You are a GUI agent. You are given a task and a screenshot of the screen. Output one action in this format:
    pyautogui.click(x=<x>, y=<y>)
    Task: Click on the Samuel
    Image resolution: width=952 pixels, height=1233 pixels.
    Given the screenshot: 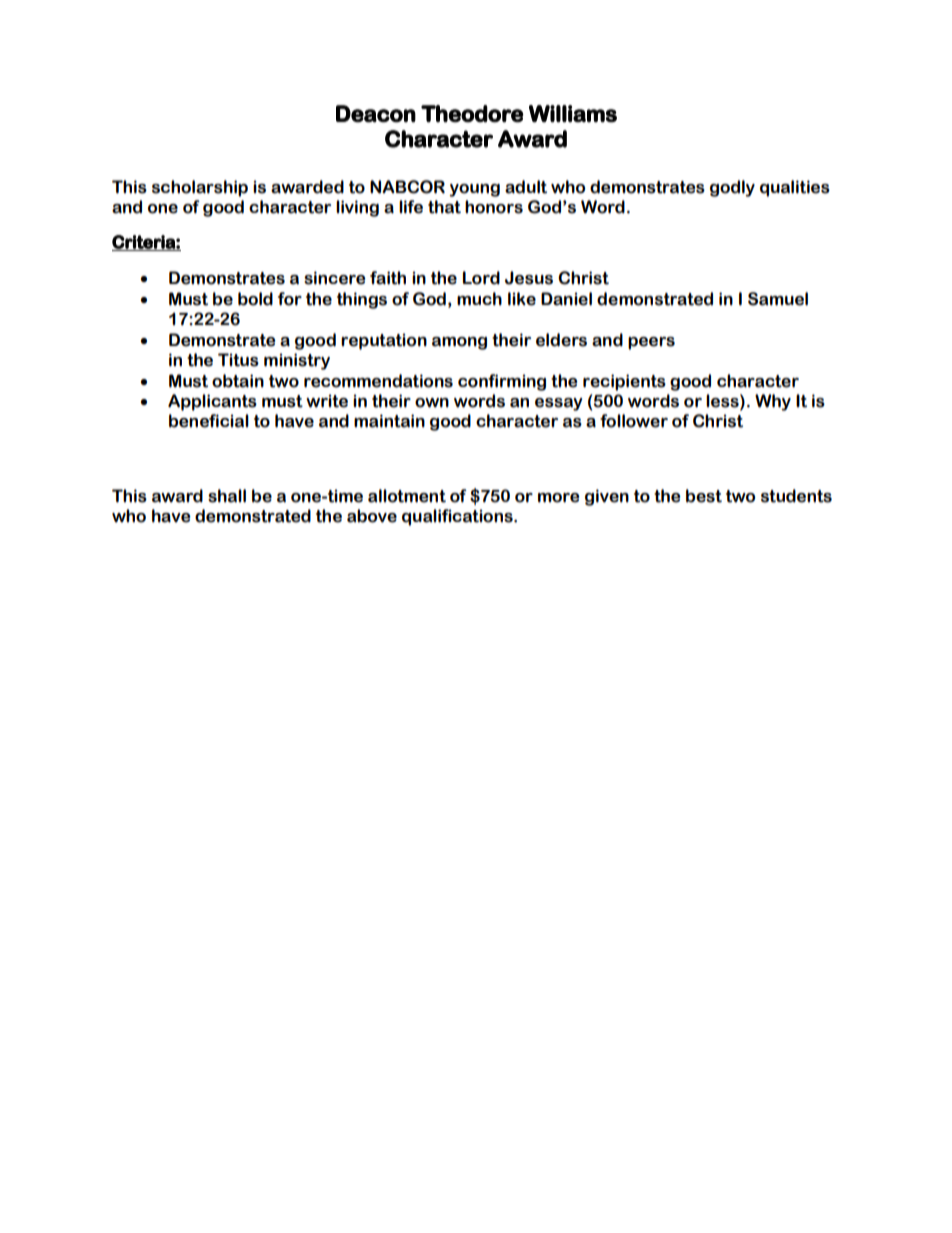 What is the action you would take?
    pyautogui.click(x=778, y=299)
